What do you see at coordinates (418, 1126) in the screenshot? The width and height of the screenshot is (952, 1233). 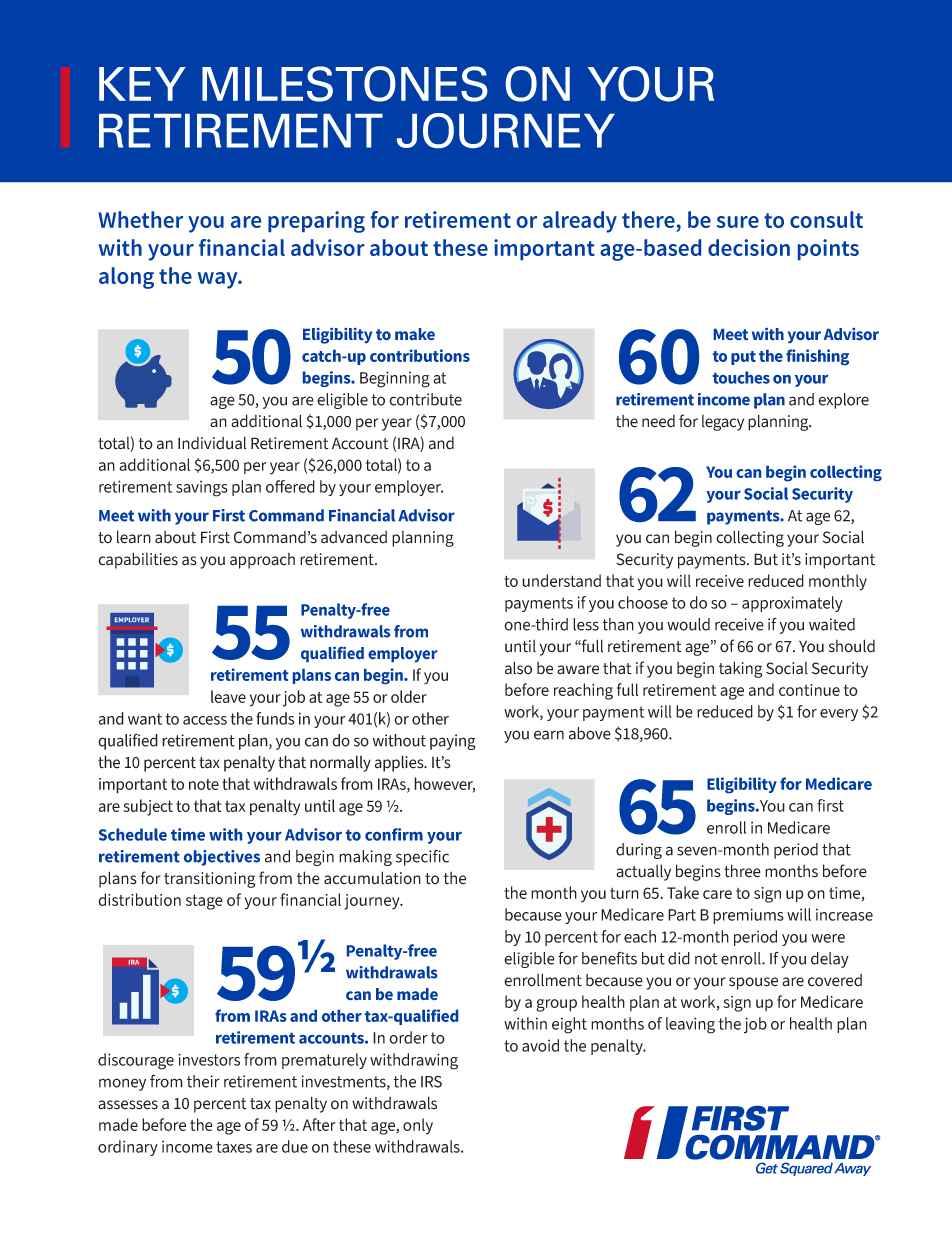 I see `only` at bounding box center [418, 1126].
